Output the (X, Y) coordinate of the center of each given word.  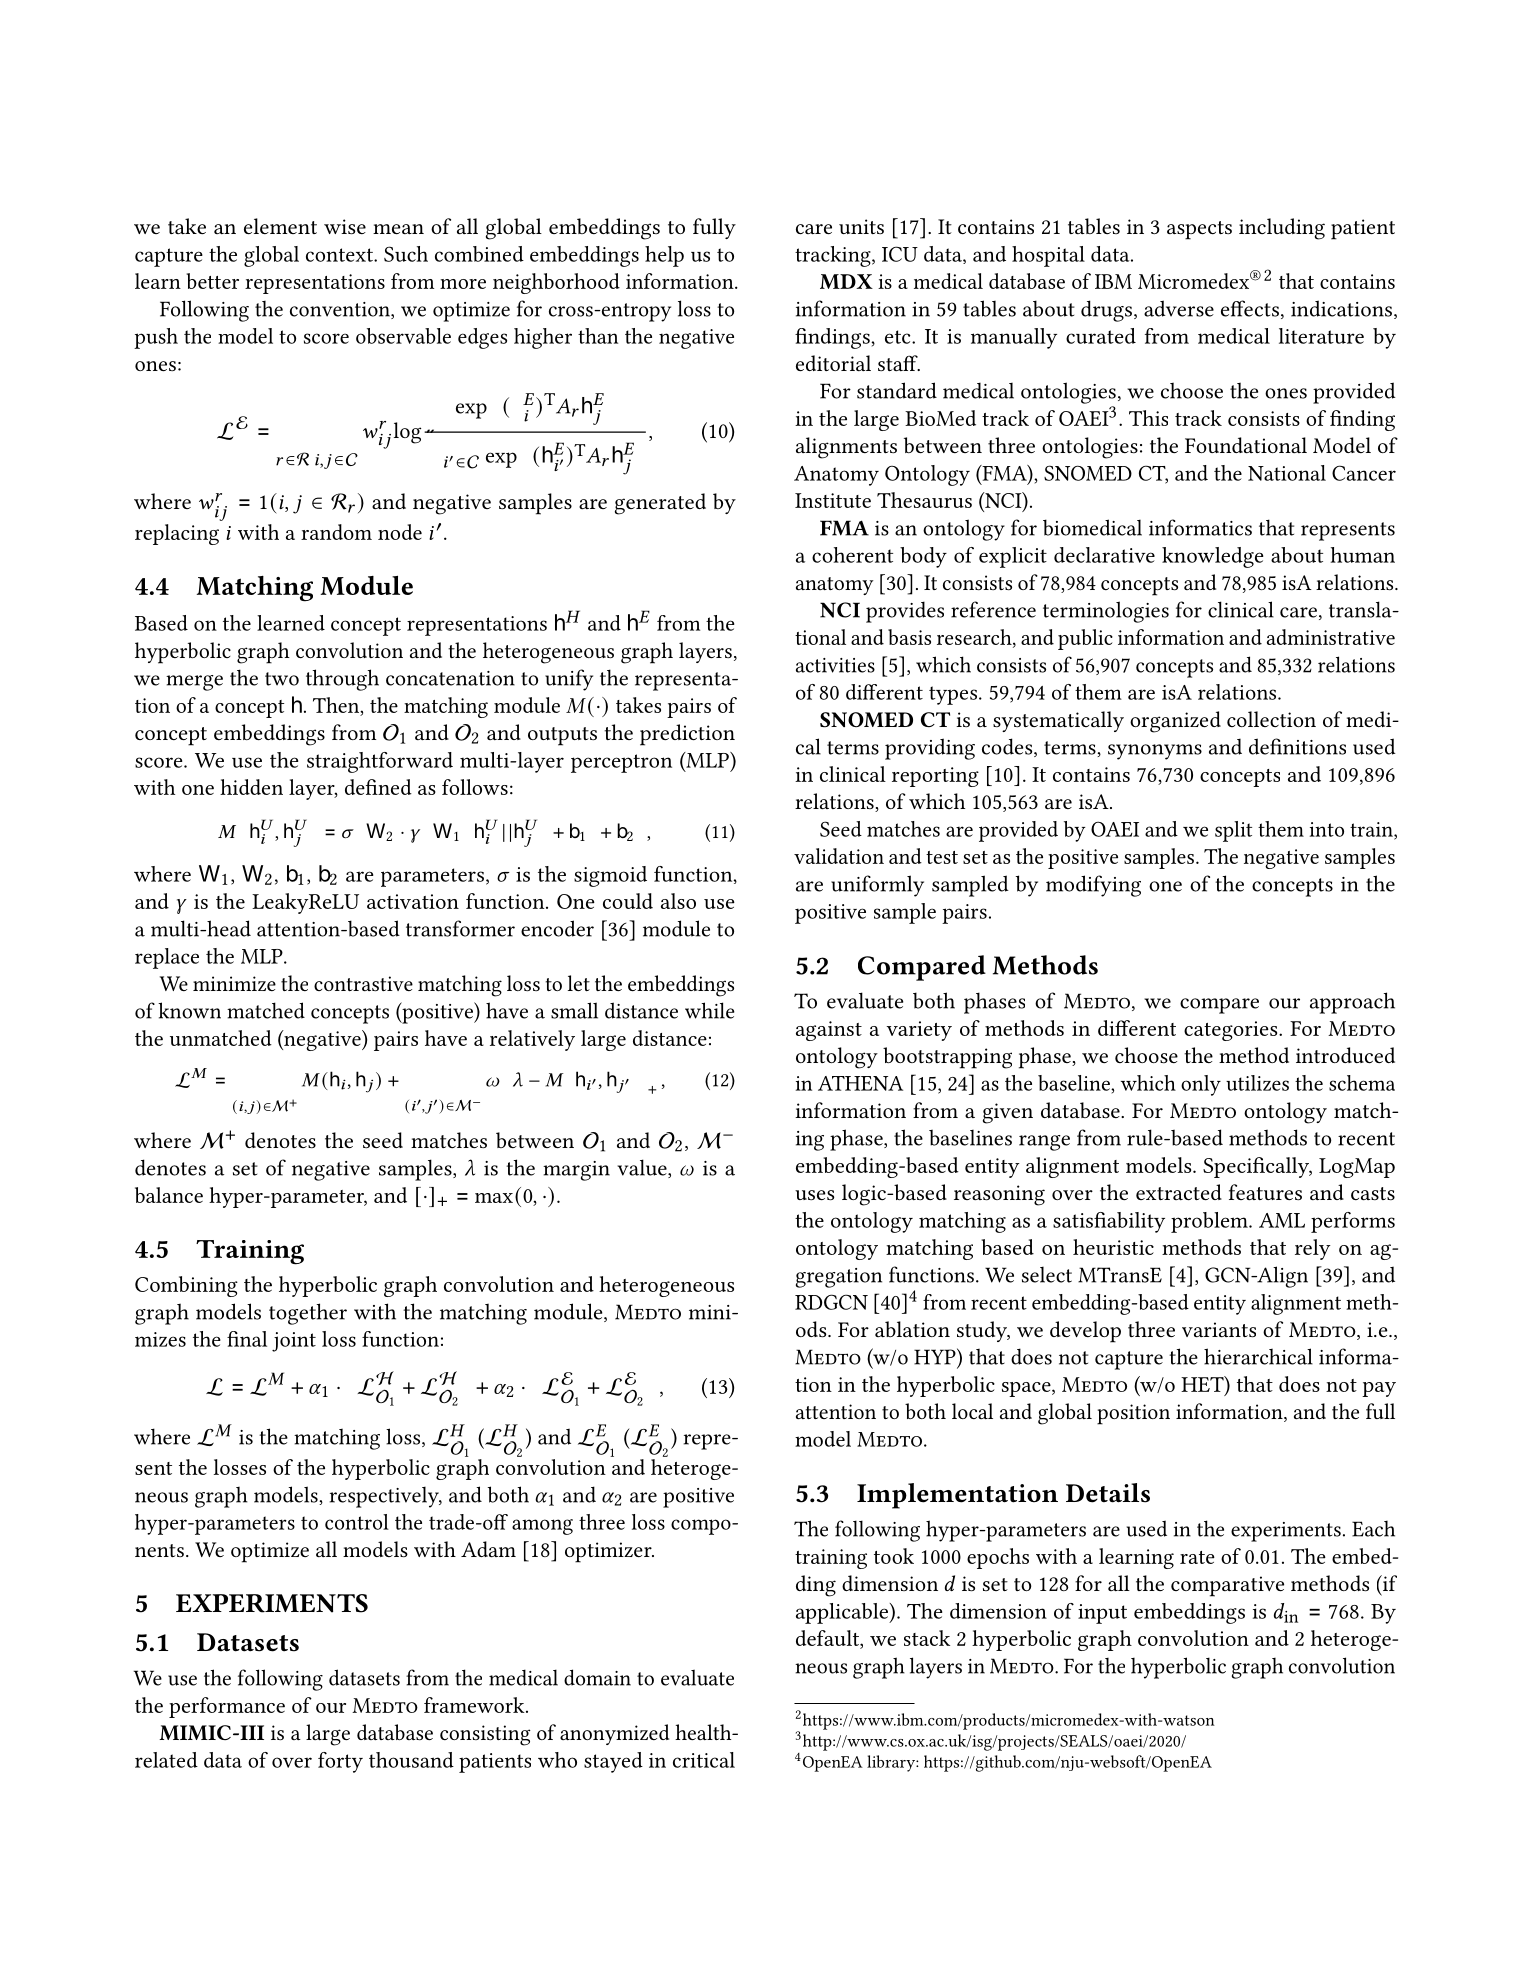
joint (294, 1342)
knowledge (1212, 557)
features (1265, 1192)
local (972, 1411)
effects (1250, 308)
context (340, 255)
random (336, 532)
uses (814, 1195)
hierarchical (1258, 1356)
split (1233, 831)
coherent (852, 555)
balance (169, 1195)
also (678, 901)
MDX (846, 281)
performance (227, 1707)
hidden (251, 787)
